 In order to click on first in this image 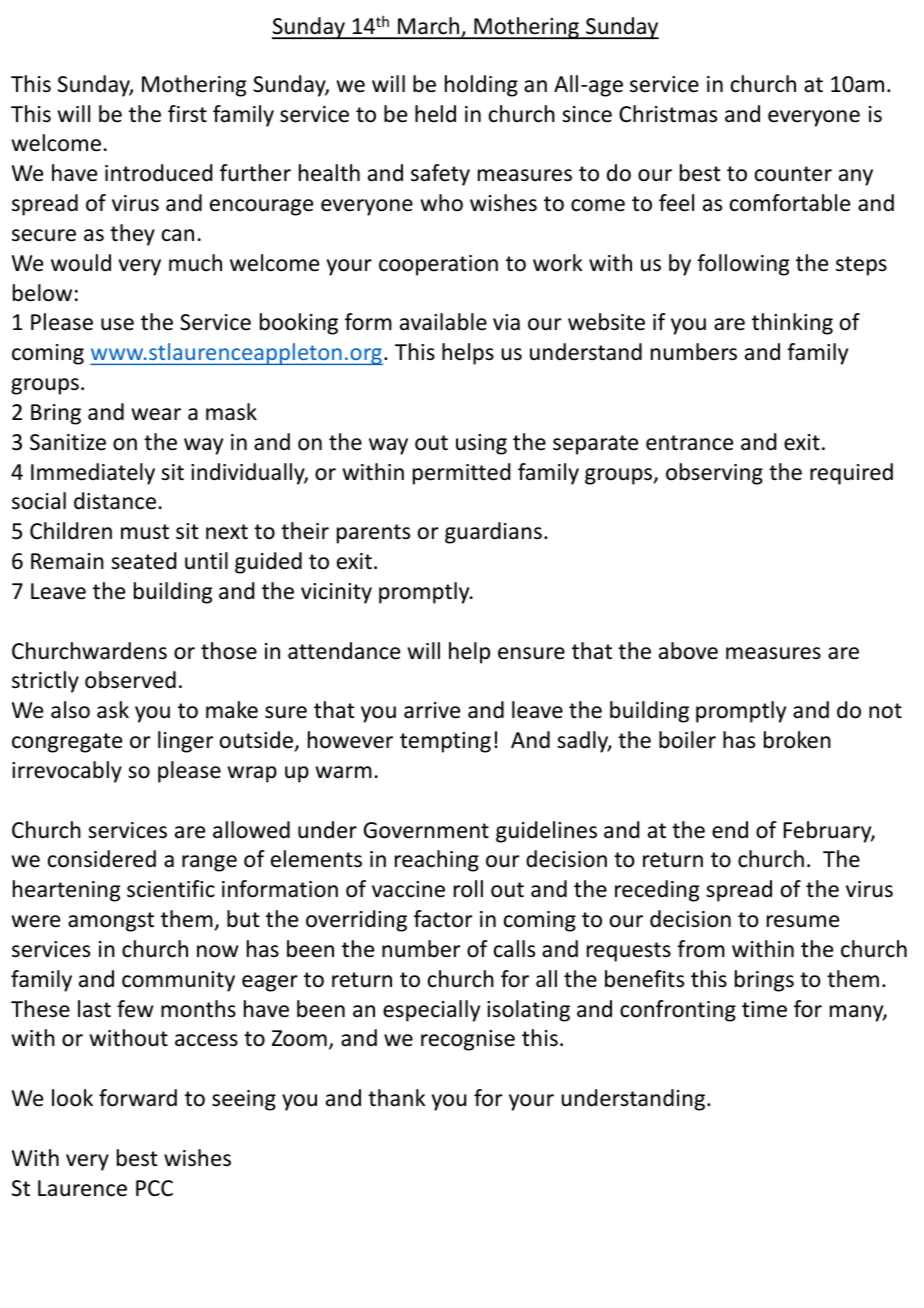, I will do `click(187, 114)`.
